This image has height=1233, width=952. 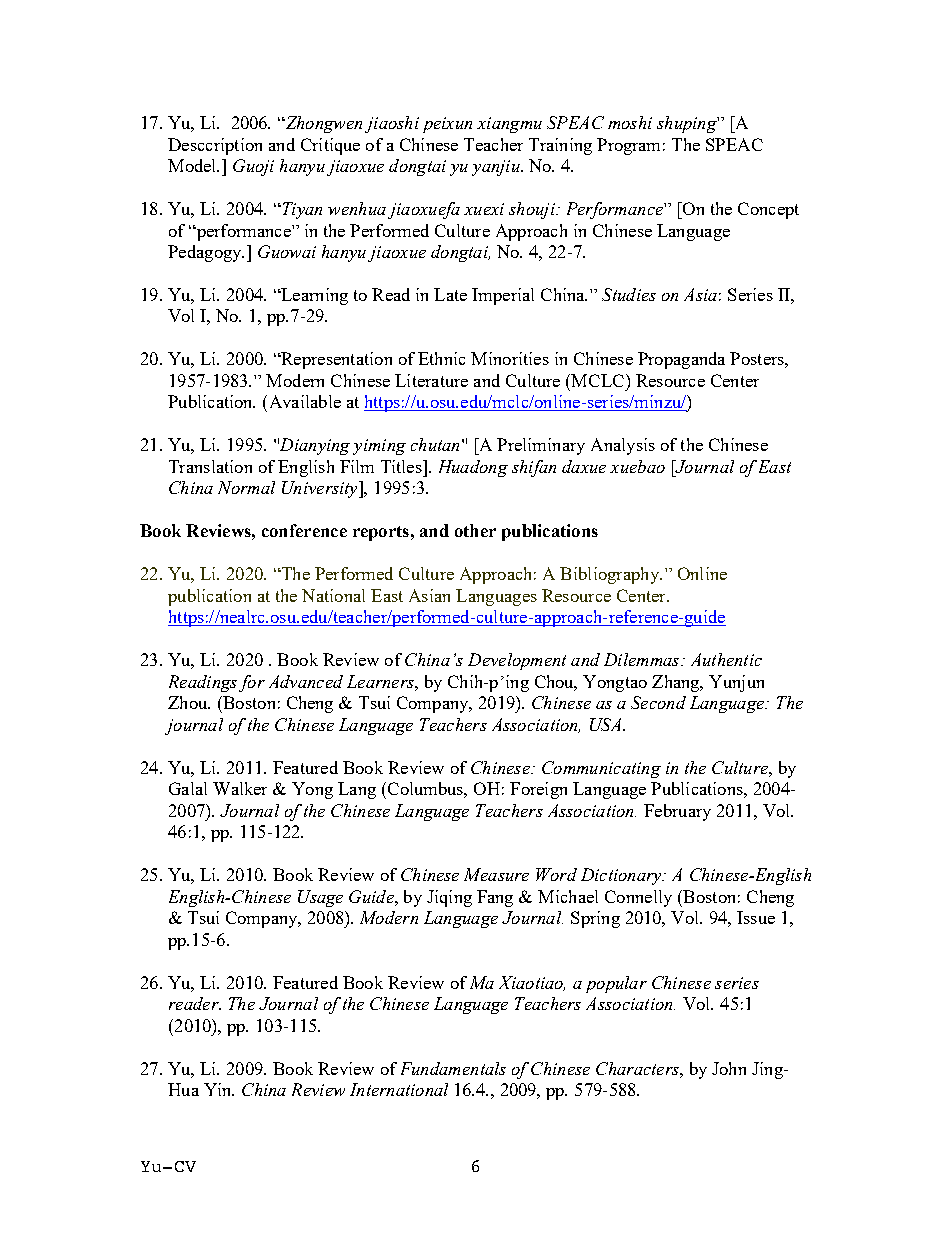 What do you see at coordinates (510, 358) in the image?
I see `Minorities` at bounding box center [510, 358].
